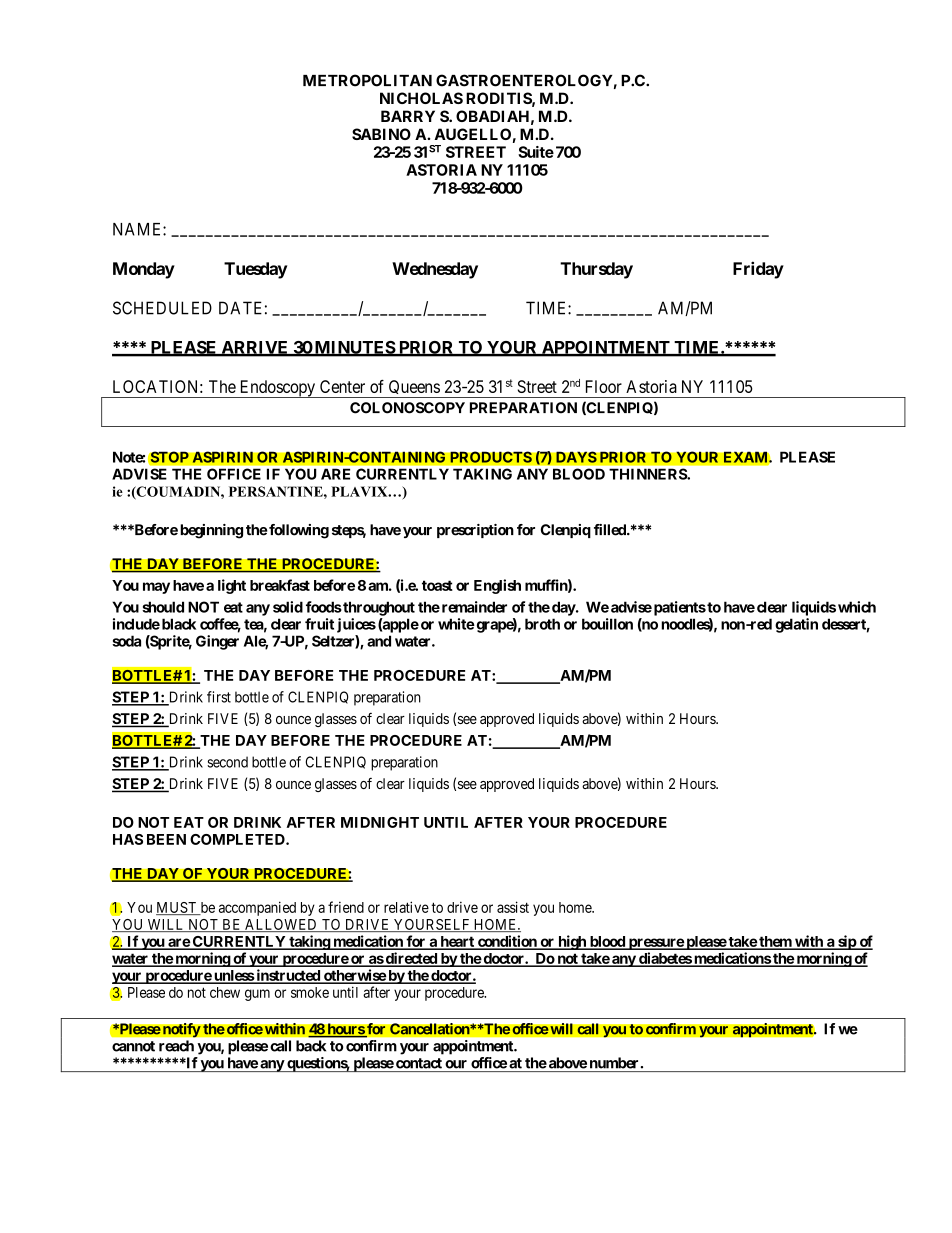 The image size is (952, 1233). What do you see at coordinates (413, 389) in the screenshot?
I see `Queens` at bounding box center [413, 389].
